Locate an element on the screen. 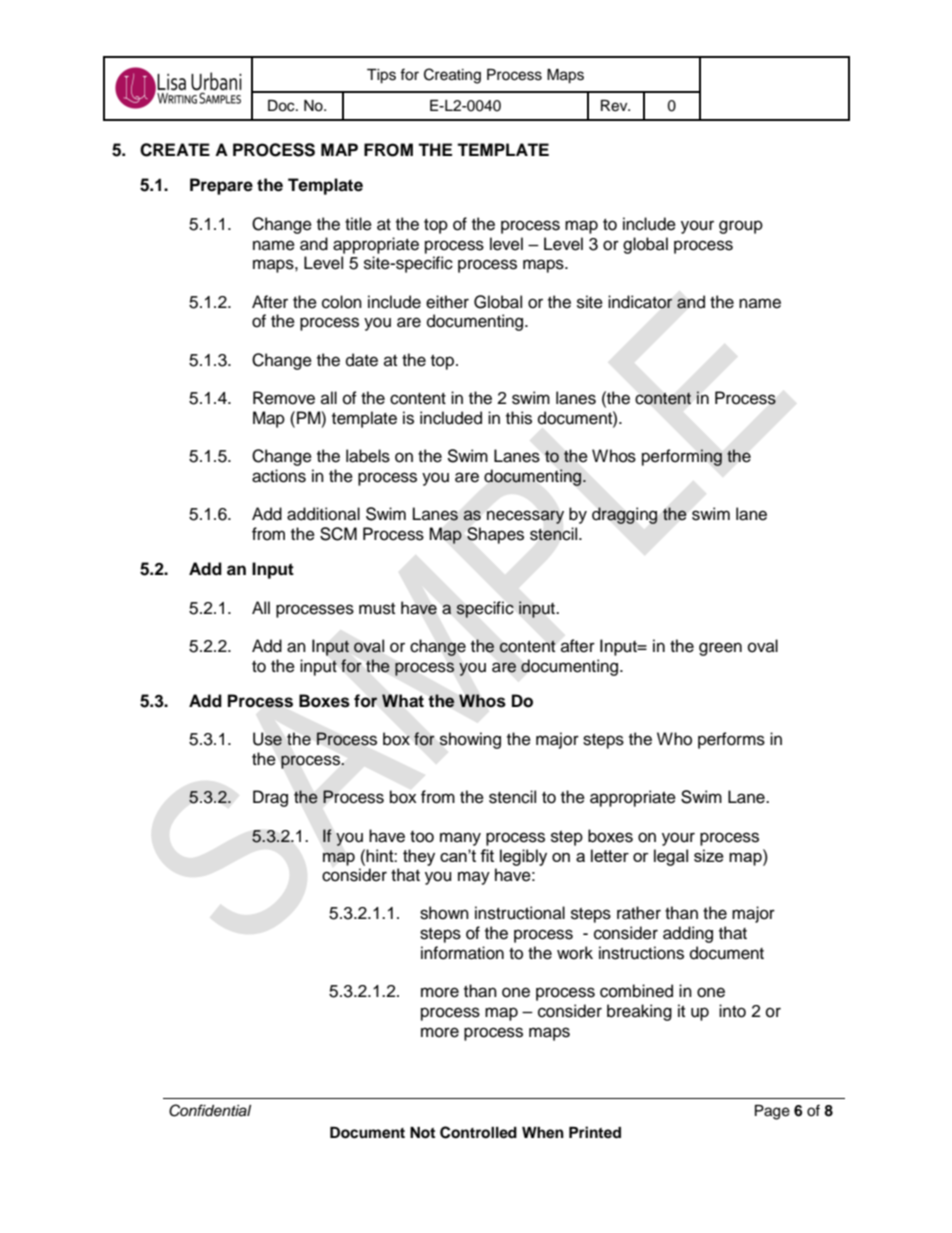  green is located at coordinates (720, 649).
